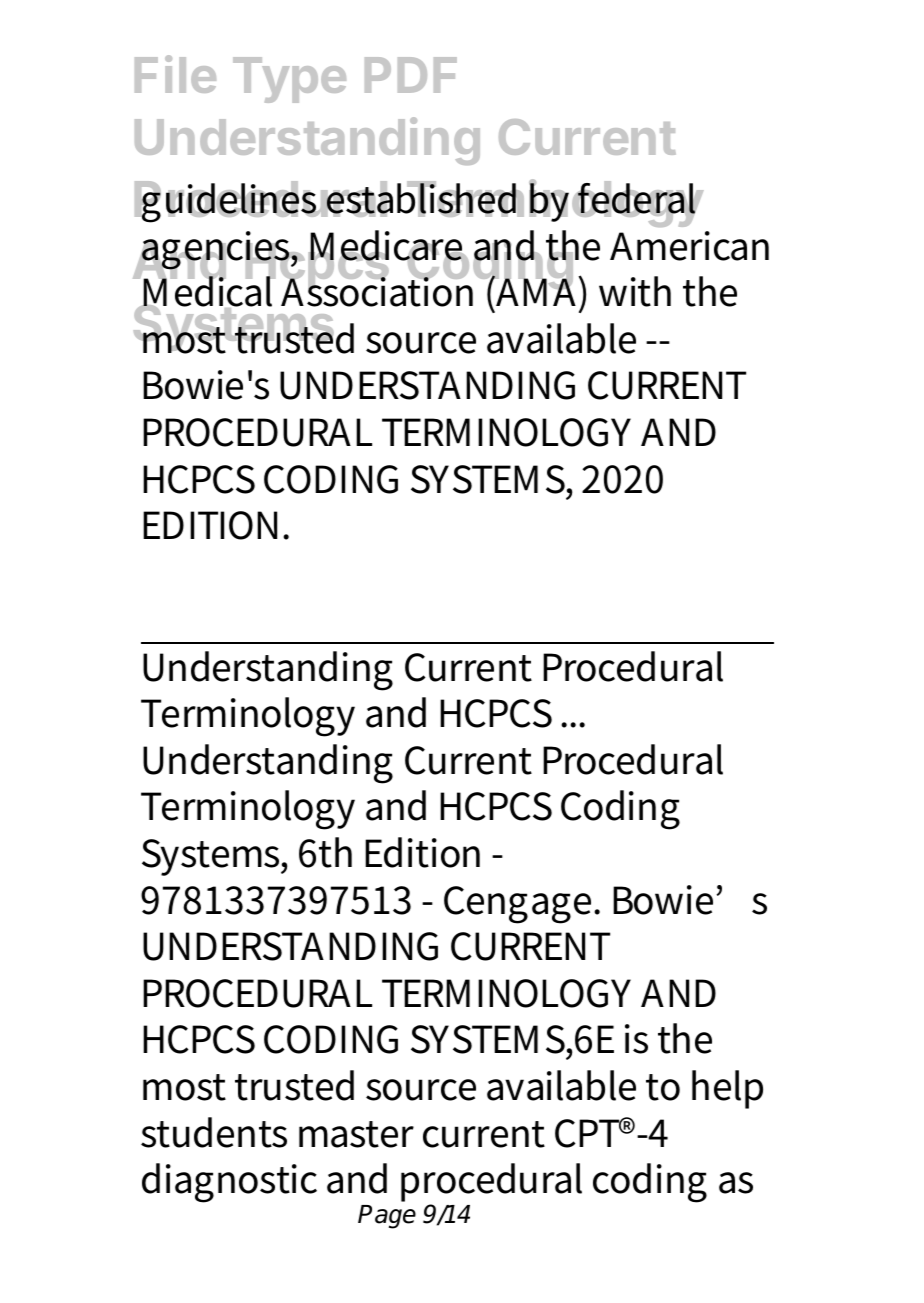 The image size is (924, 1303). What do you see at coordinates (727, 1089) in the screenshot?
I see `help` at bounding box center [727, 1089].
